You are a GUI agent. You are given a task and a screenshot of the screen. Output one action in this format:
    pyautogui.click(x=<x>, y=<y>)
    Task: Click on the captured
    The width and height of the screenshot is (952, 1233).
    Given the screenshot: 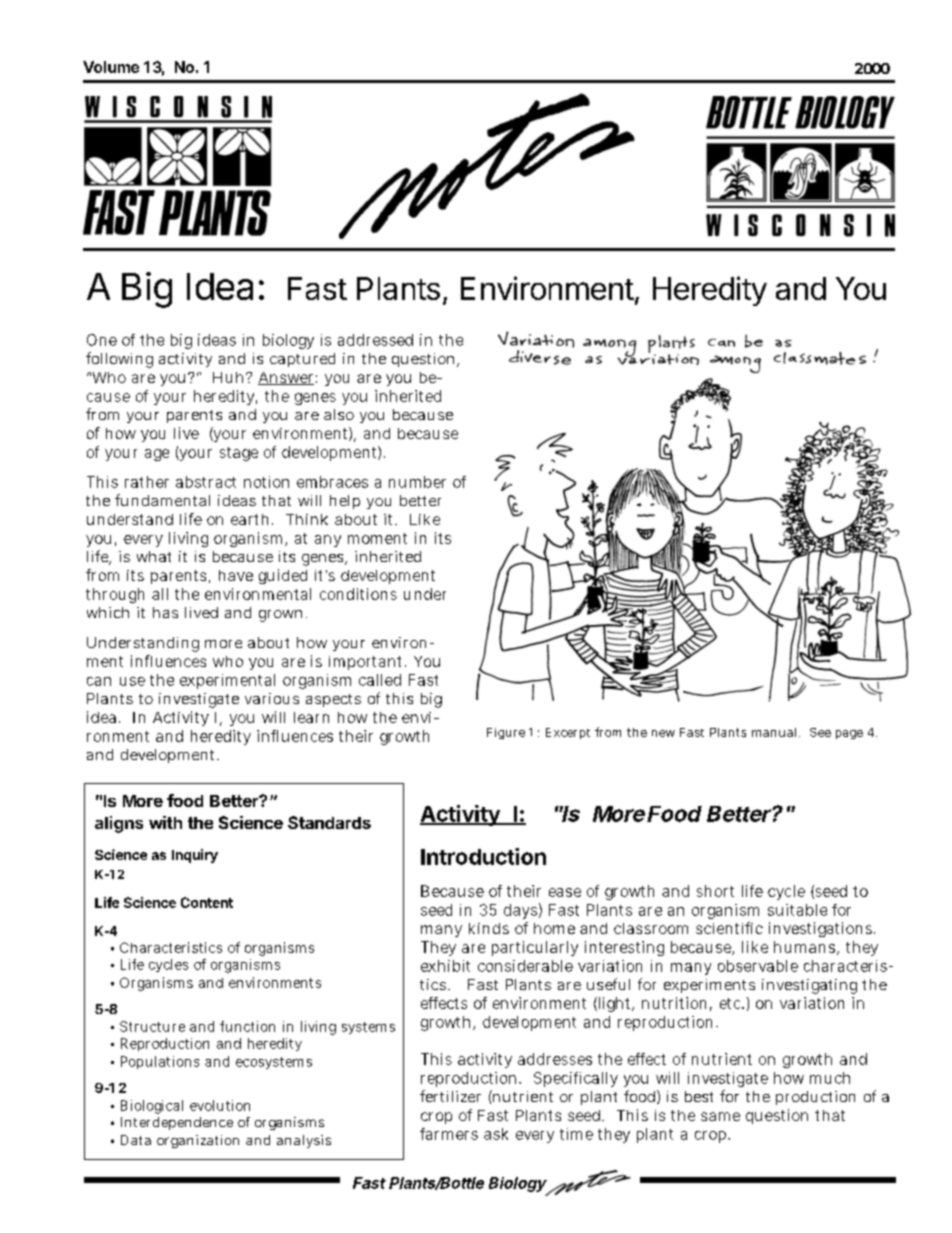 What is the action you would take?
    pyautogui.click(x=302, y=360)
